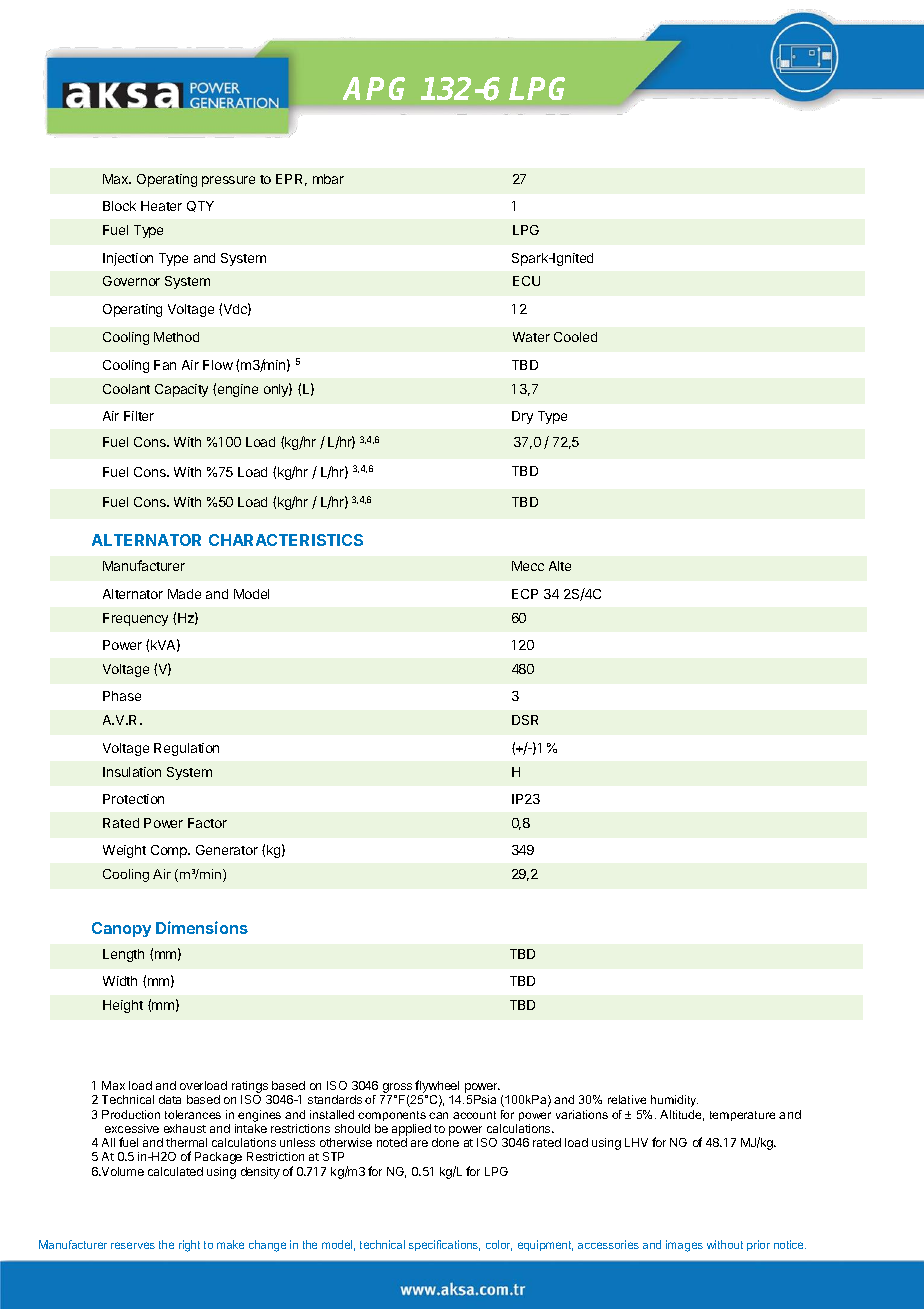 This screenshot has height=1309, width=924. I want to click on humidity, so click(674, 1101).
